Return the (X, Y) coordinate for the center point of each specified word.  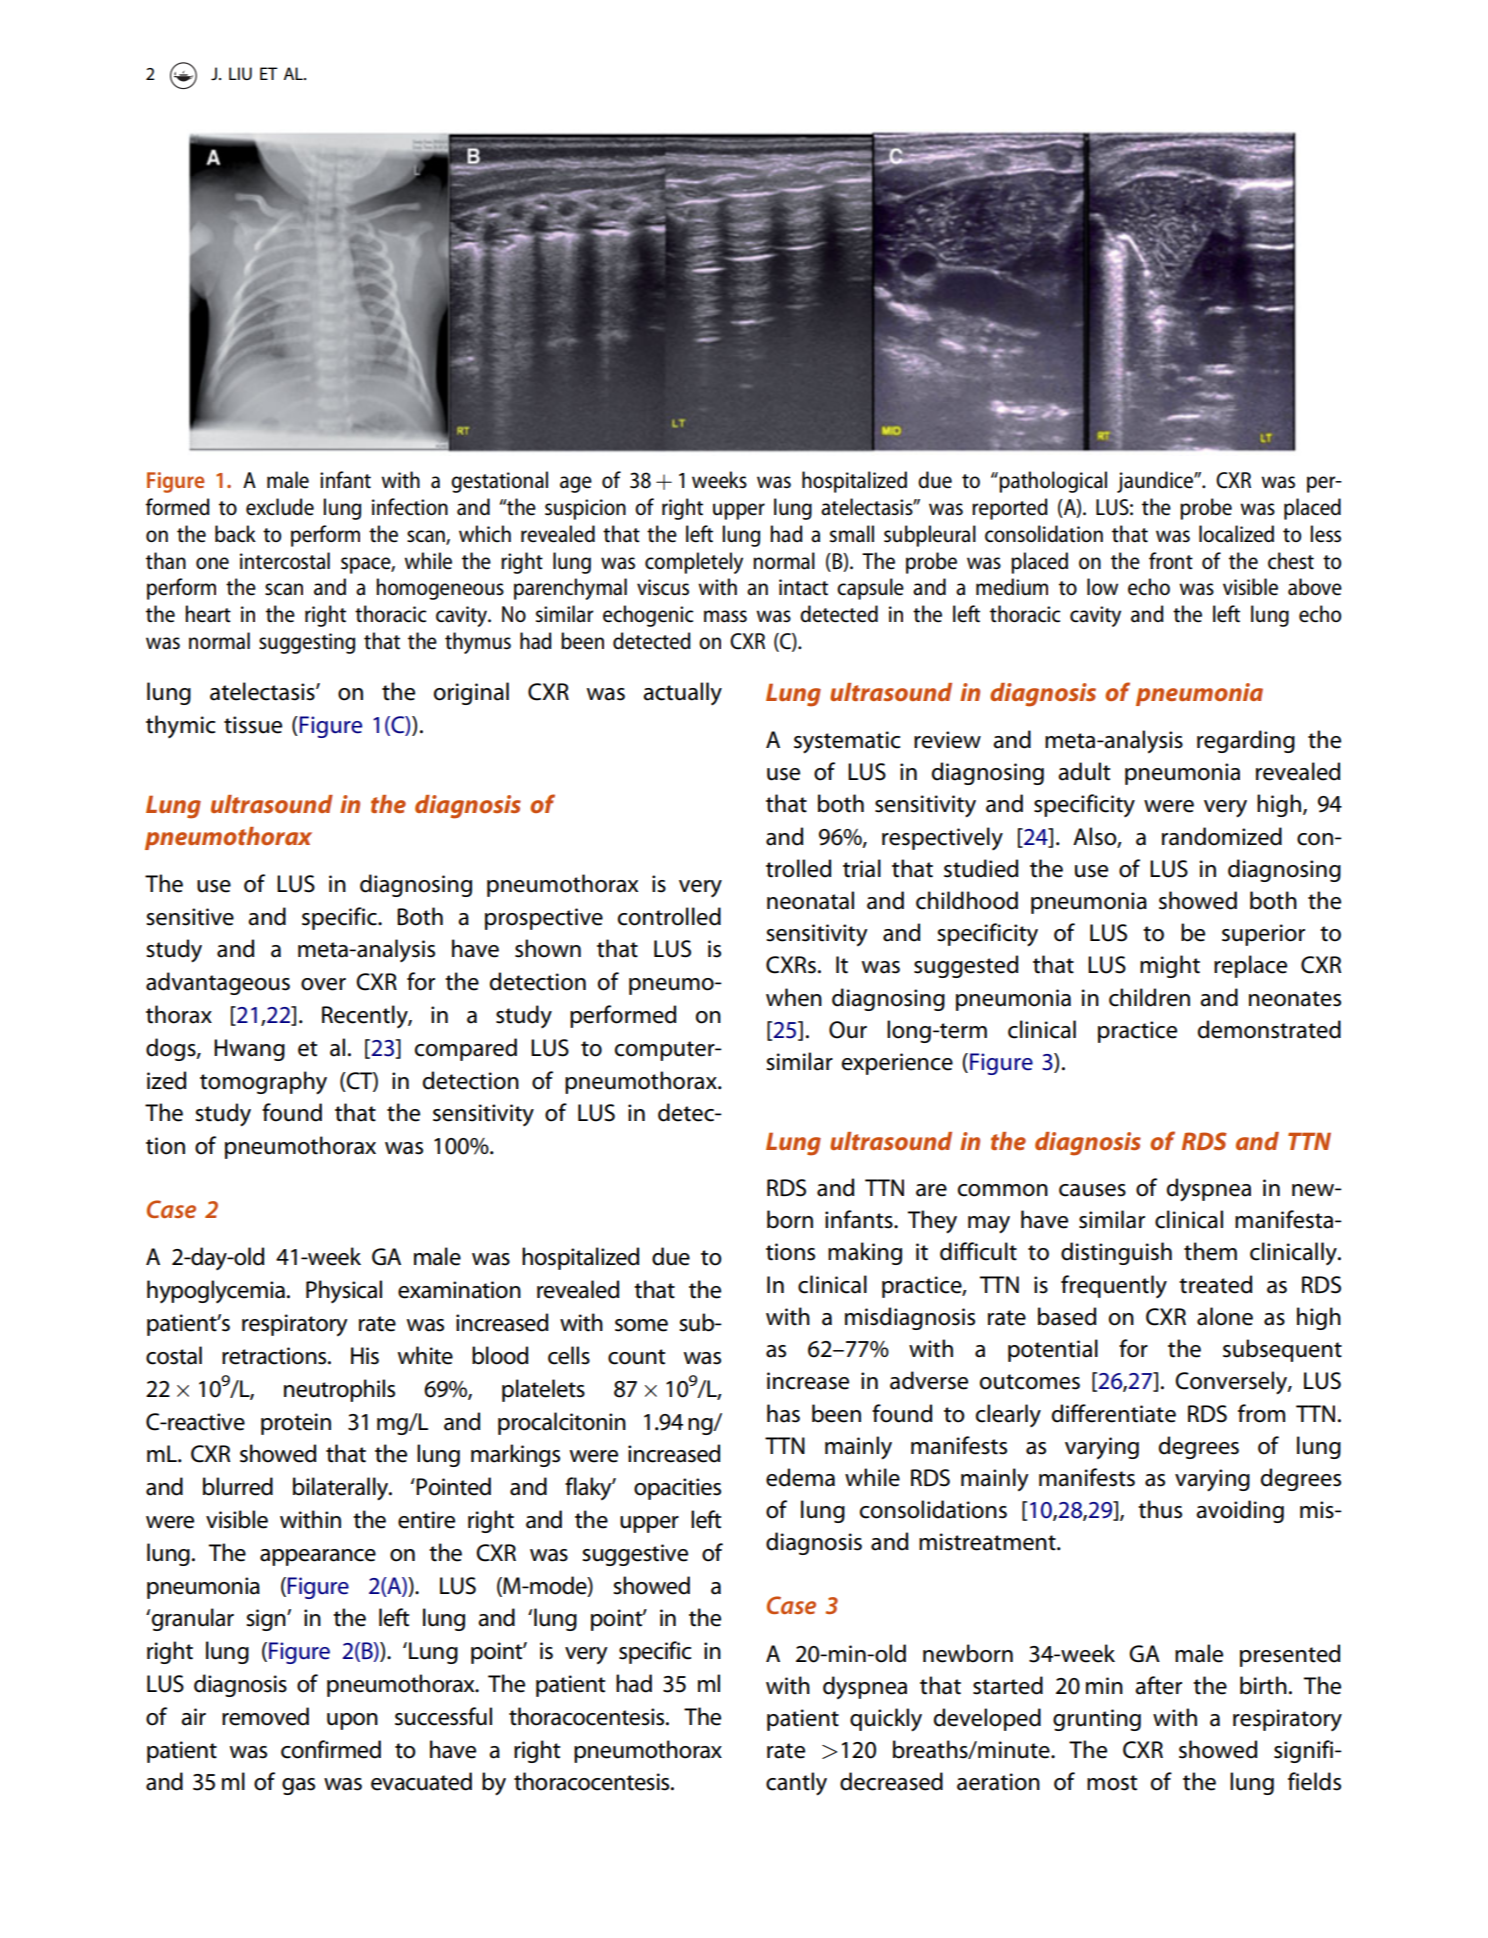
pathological (1052, 482)
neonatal (810, 900)
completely (694, 563)
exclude (280, 507)
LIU (240, 73)
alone (1225, 1316)
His (365, 1356)
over (323, 984)
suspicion (585, 509)
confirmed (331, 1749)
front (1171, 561)
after (1158, 1685)
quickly (886, 1720)
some (641, 1325)
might (1170, 966)
